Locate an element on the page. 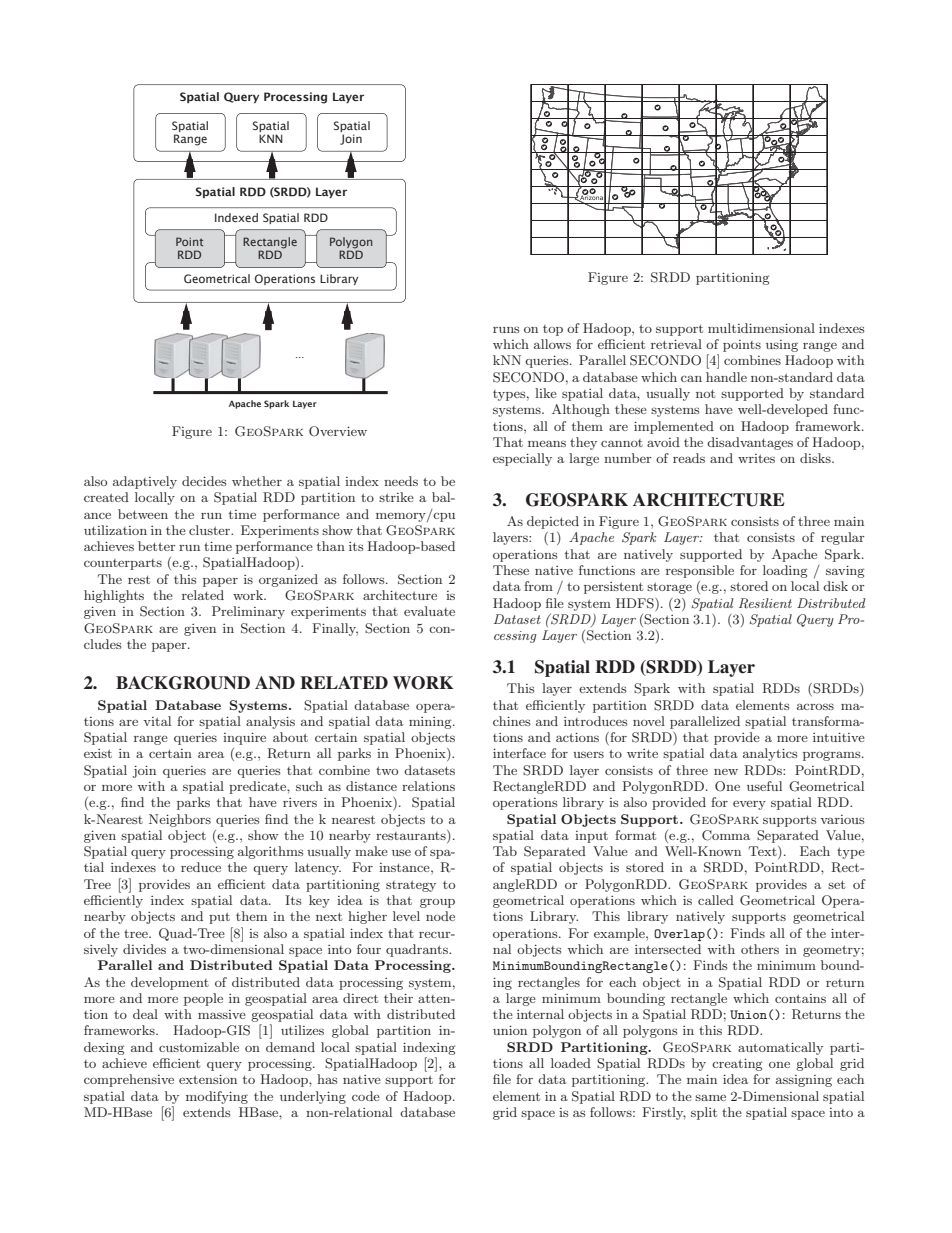  code is located at coordinates (366, 1096).
